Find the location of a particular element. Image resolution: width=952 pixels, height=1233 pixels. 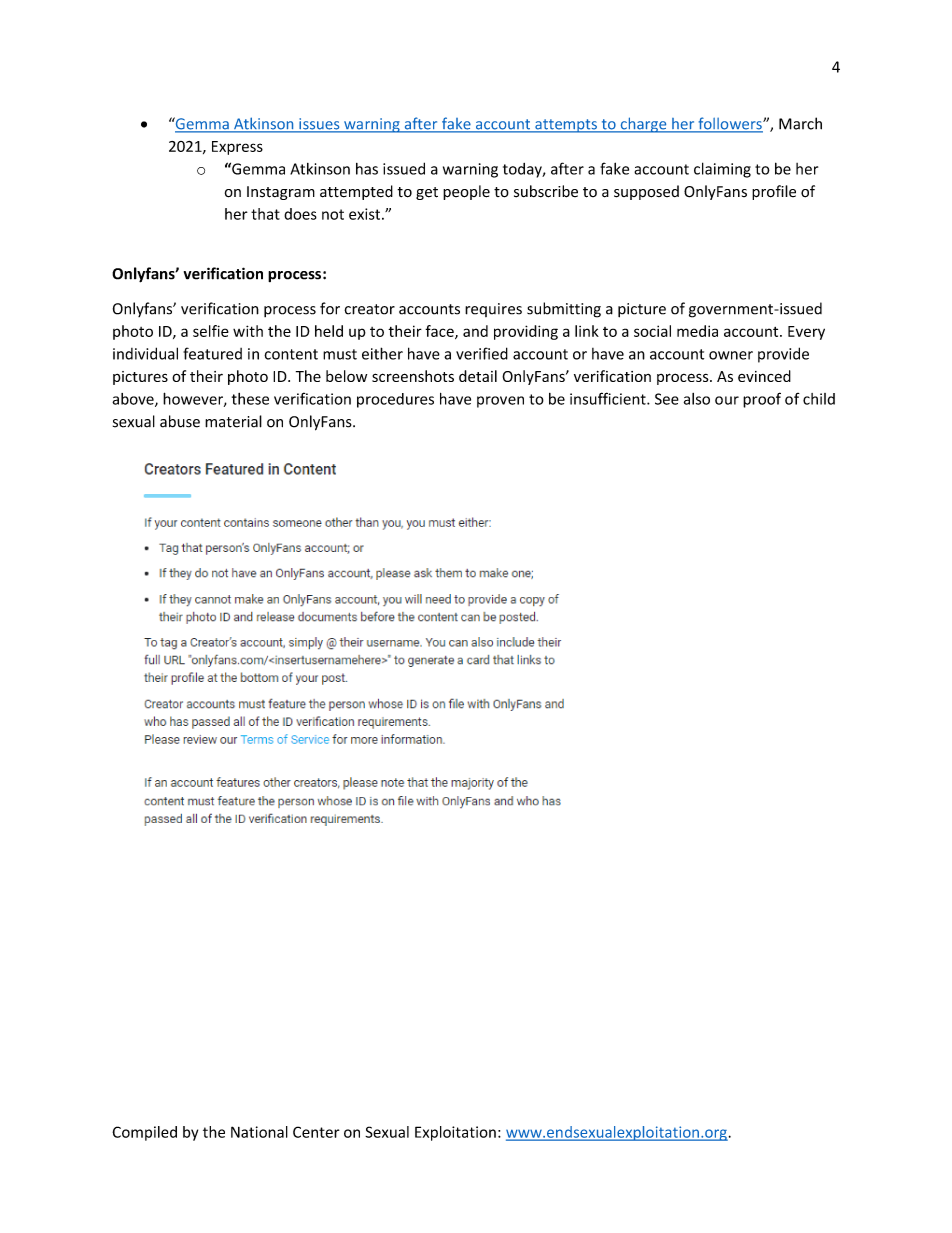

claiming is located at coordinates (722, 170).
